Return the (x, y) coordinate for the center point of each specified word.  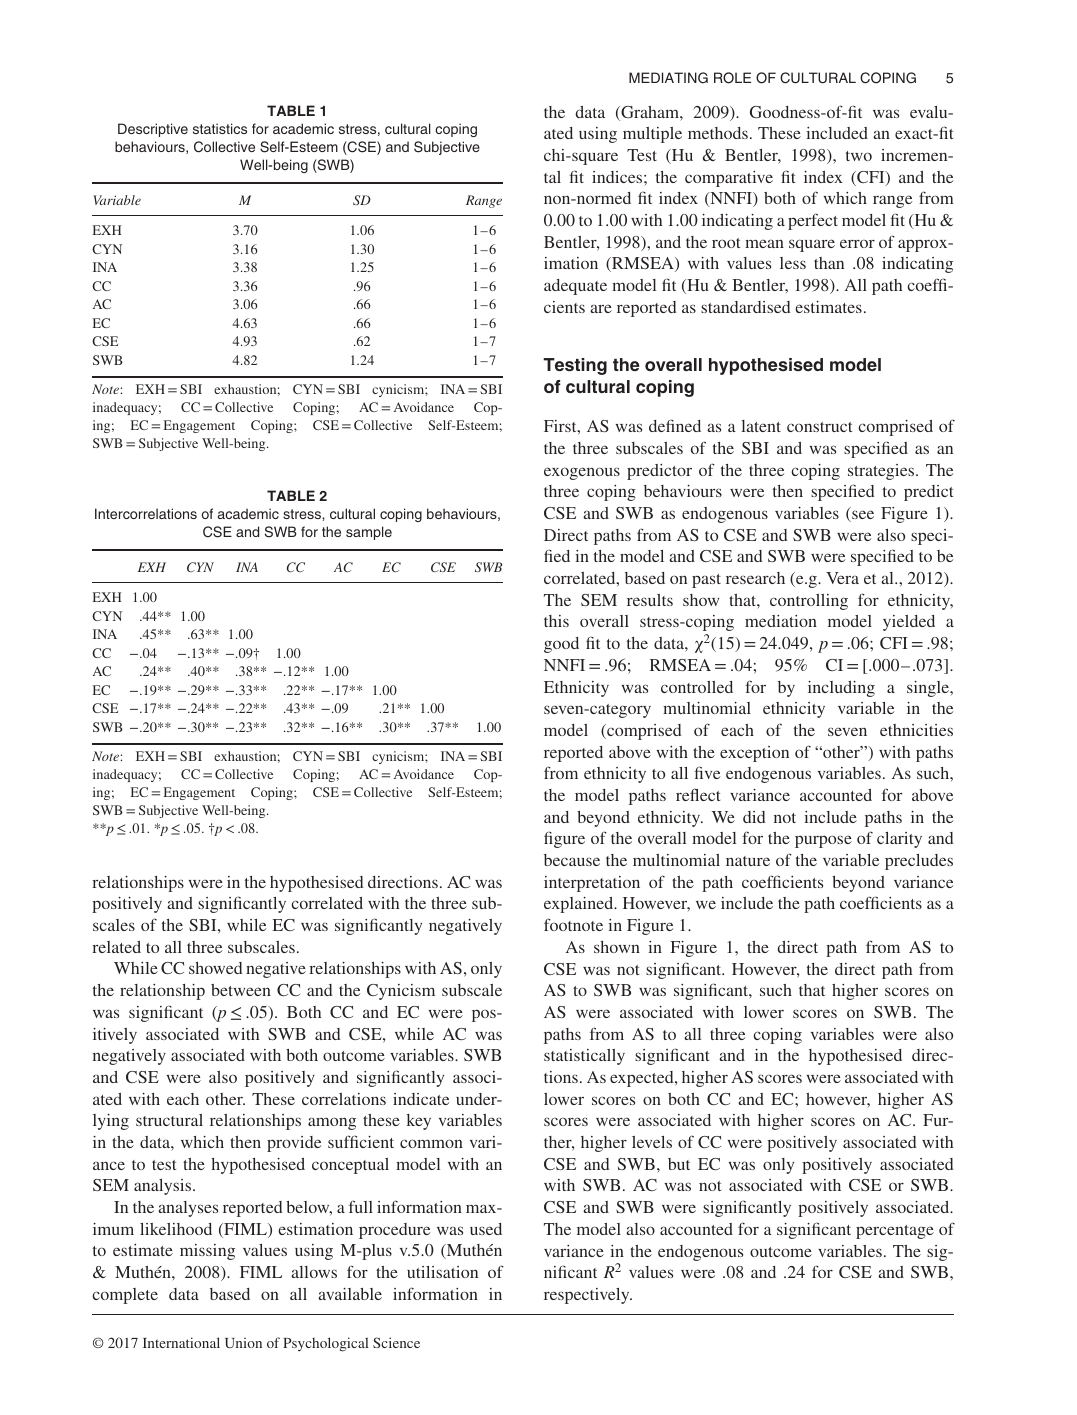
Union (243, 1343)
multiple (652, 135)
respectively (588, 1296)
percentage (895, 1232)
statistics (220, 128)
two (859, 156)
